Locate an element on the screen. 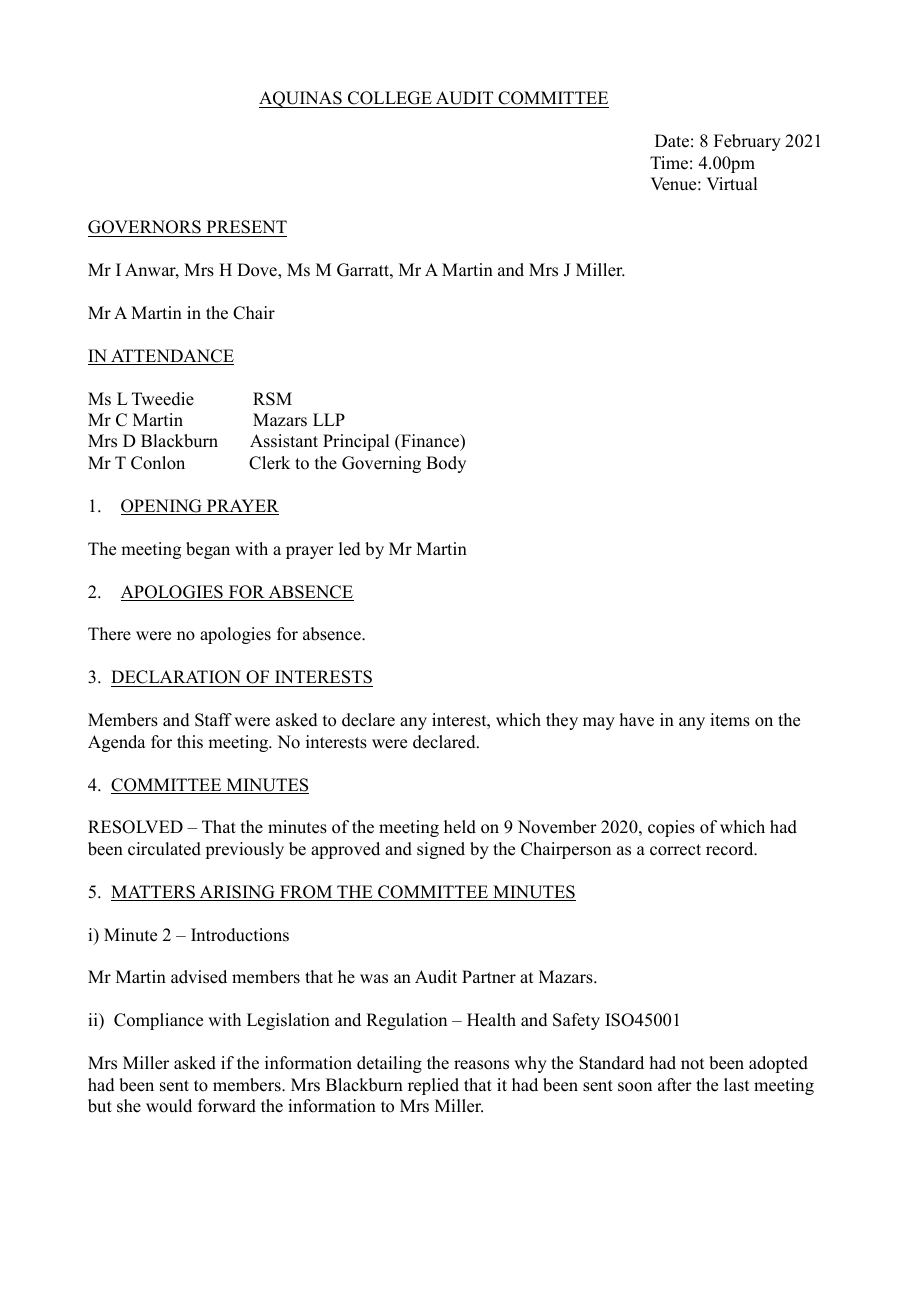 The image size is (924, 1308). COLLEGE is located at coordinates (390, 99).
